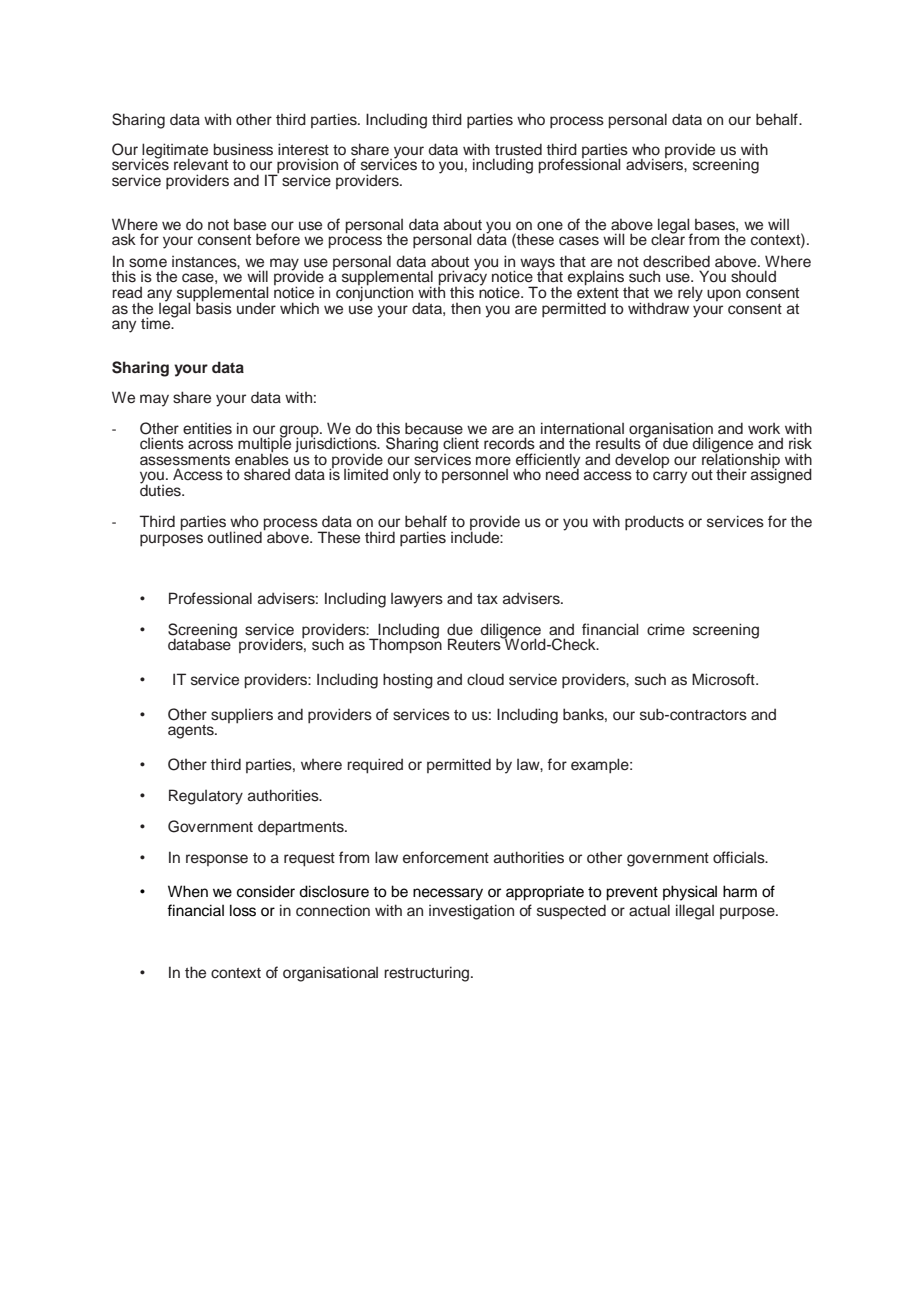  I want to click on tax, so click(487, 599).
